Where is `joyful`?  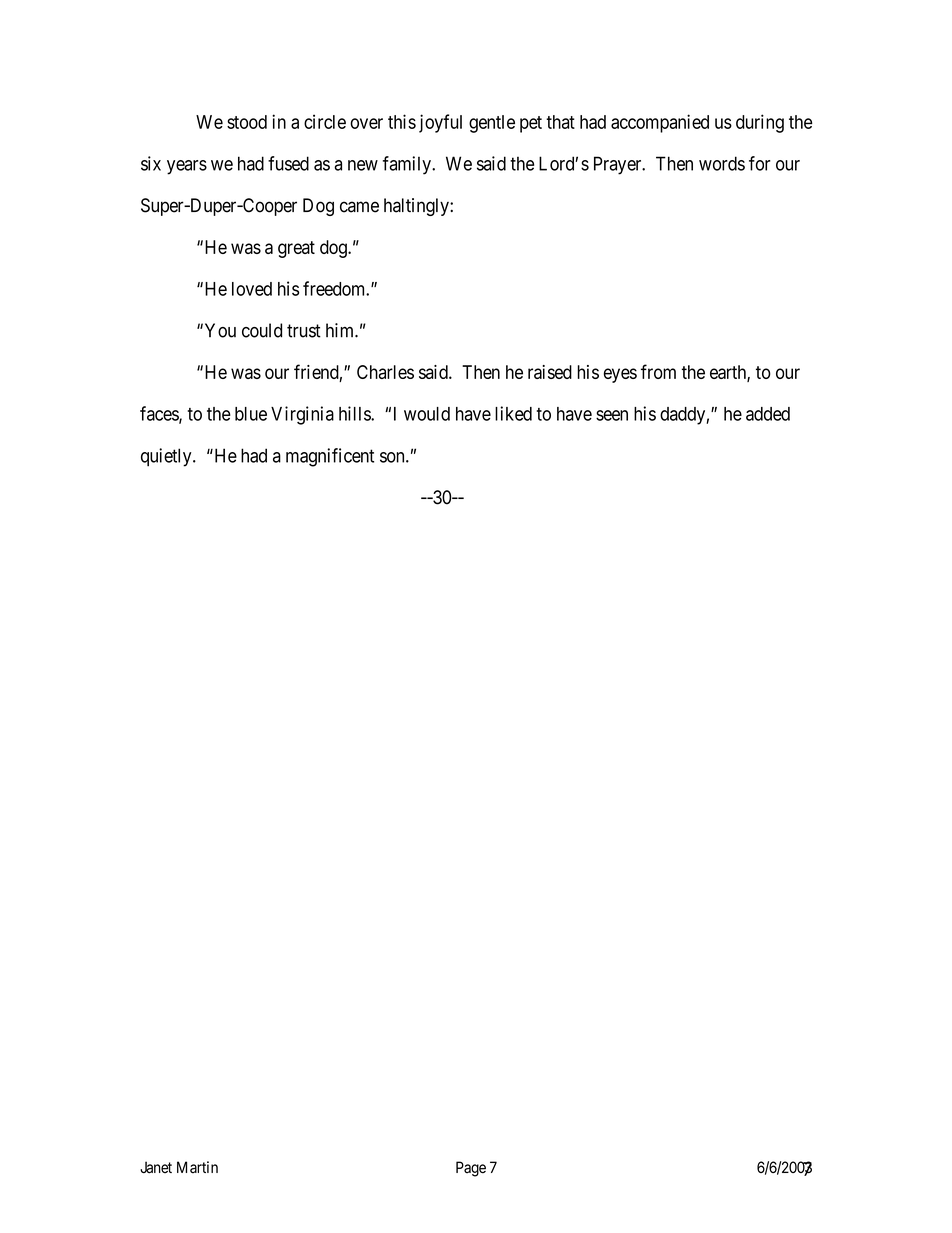 joyful is located at coordinates (440, 123).
